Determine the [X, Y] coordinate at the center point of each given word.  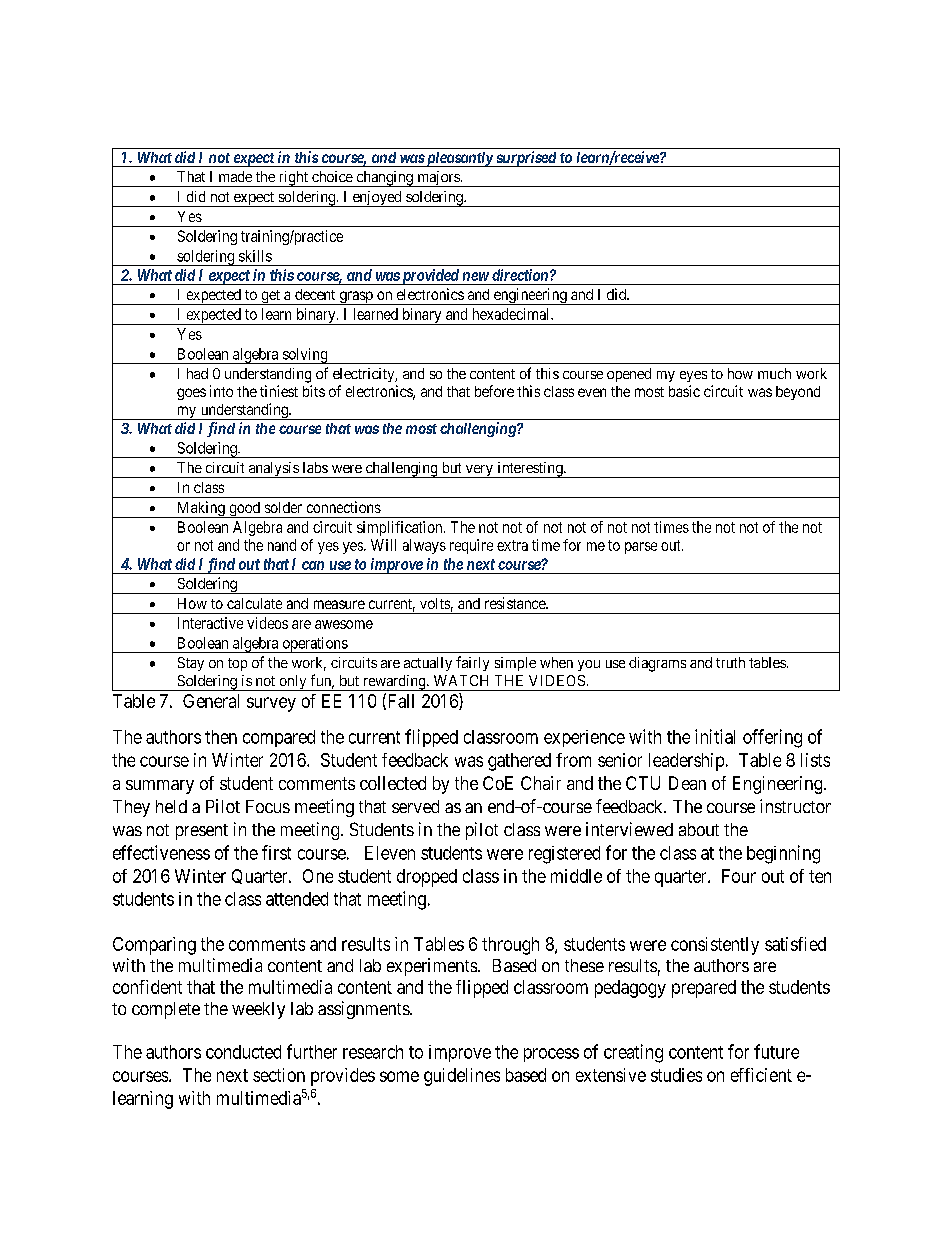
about [699, 829]
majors [438, 179]
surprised [525, 159]
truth [730, 662]
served [415, 806]
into [221, 391]
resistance [516, 603]
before [494, 391]
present [202, 832]
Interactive [210, 623]
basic [684, 391]
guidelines [462, 1077]
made [235, 176]
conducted [243, 1052]
